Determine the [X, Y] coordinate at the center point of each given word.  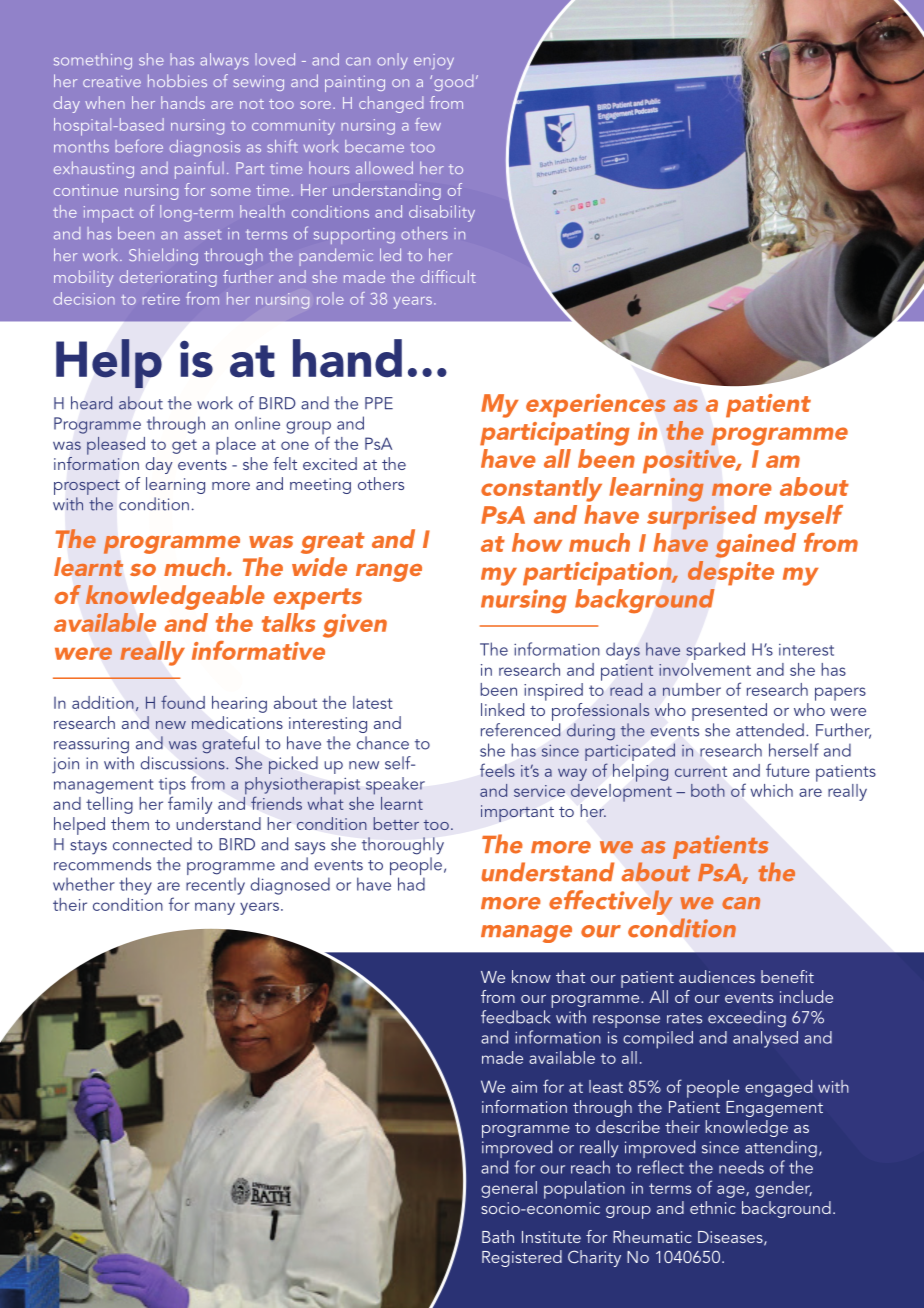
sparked [715, 651]
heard [91, 403]
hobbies [177, 80]
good [453, 83]
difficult [448, 276]
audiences [717, 976]
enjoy [434, 62]
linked [502, 709]
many [215, 908]
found [183, 702]
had [411, 884]
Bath [498, 1236]
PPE [379, 403]
